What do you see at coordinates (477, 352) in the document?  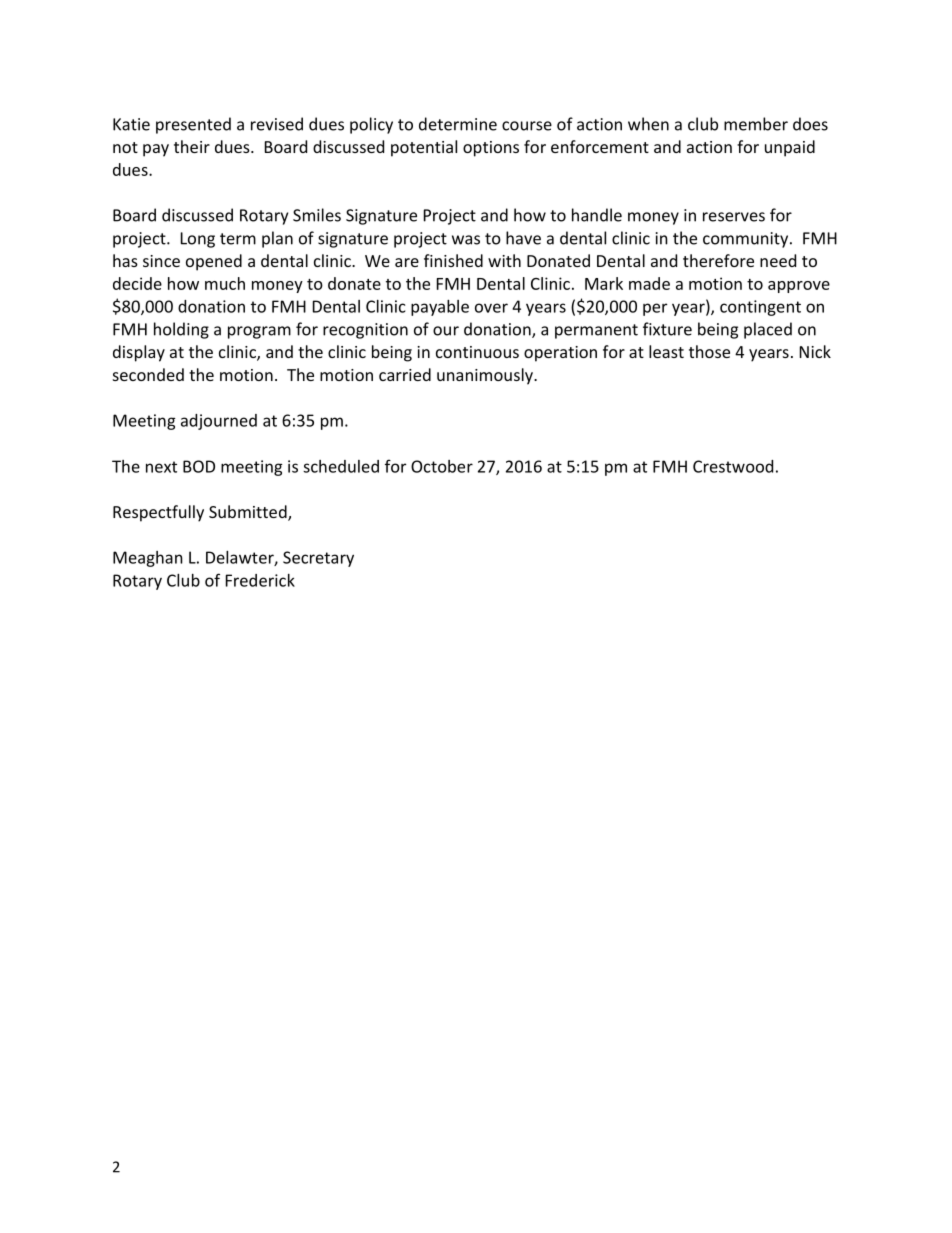 I see `continuous` at bounding box center [477, 352].
